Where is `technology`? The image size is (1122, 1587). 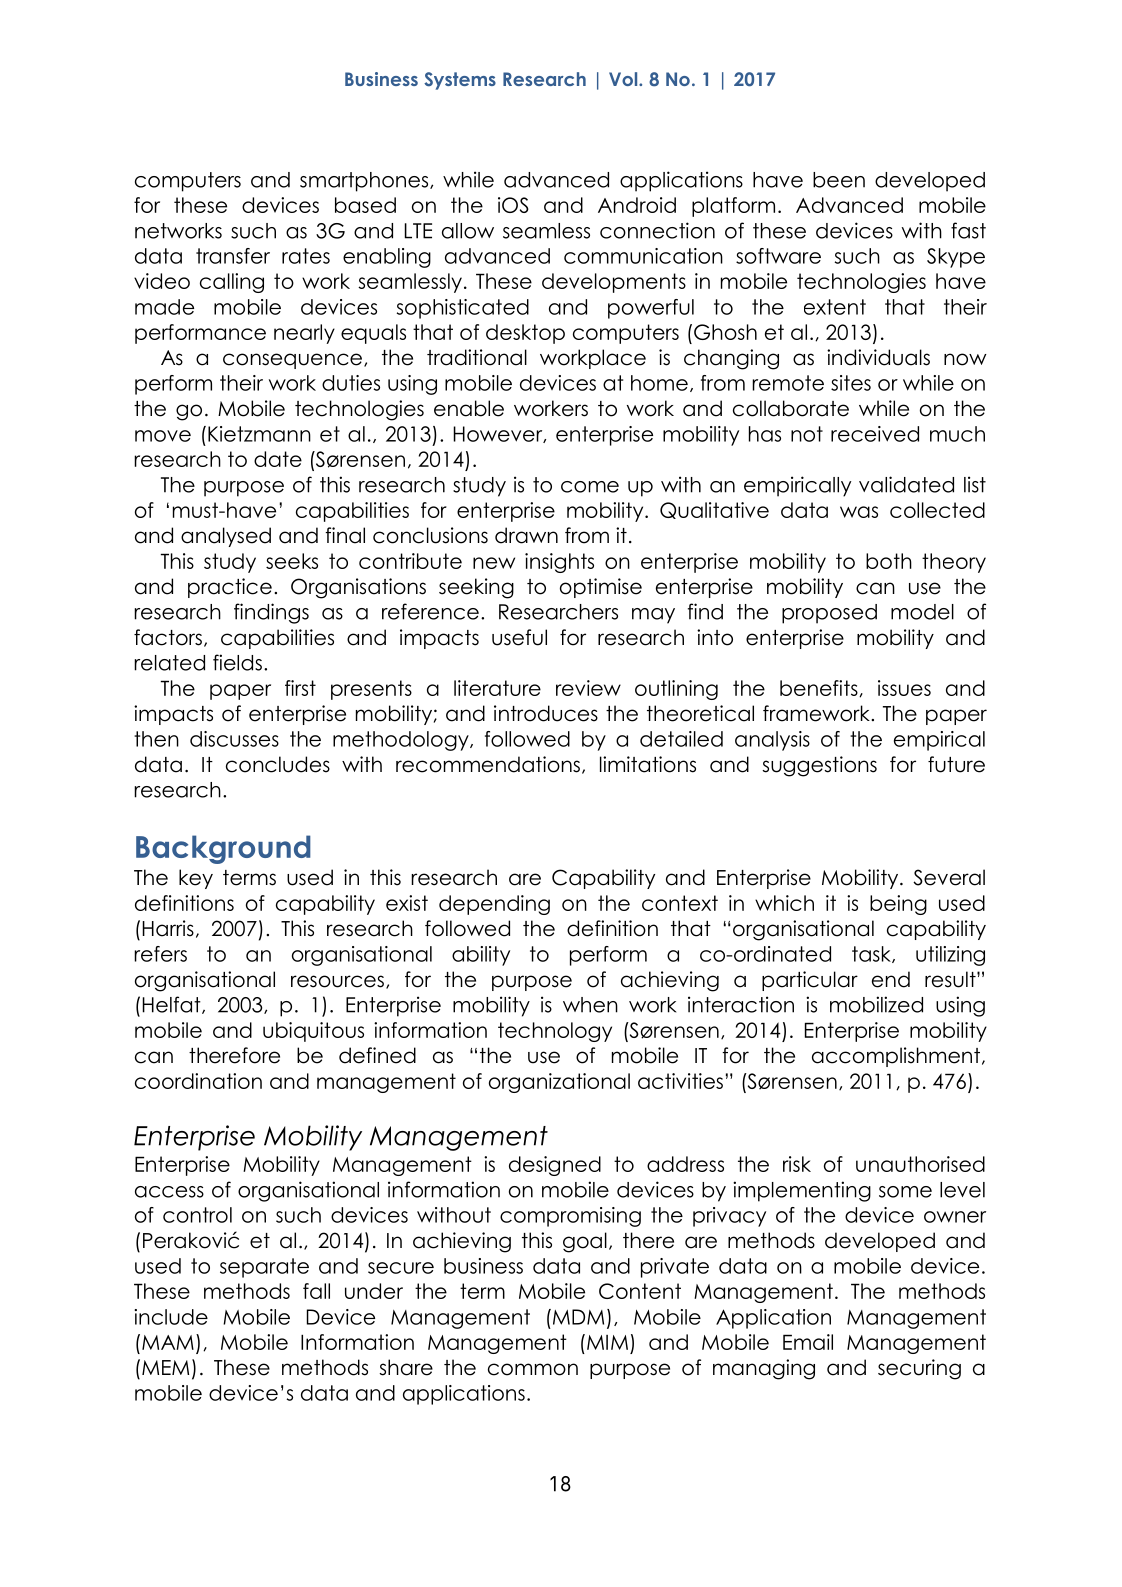
technology is located at coordinates (555, 1032).
